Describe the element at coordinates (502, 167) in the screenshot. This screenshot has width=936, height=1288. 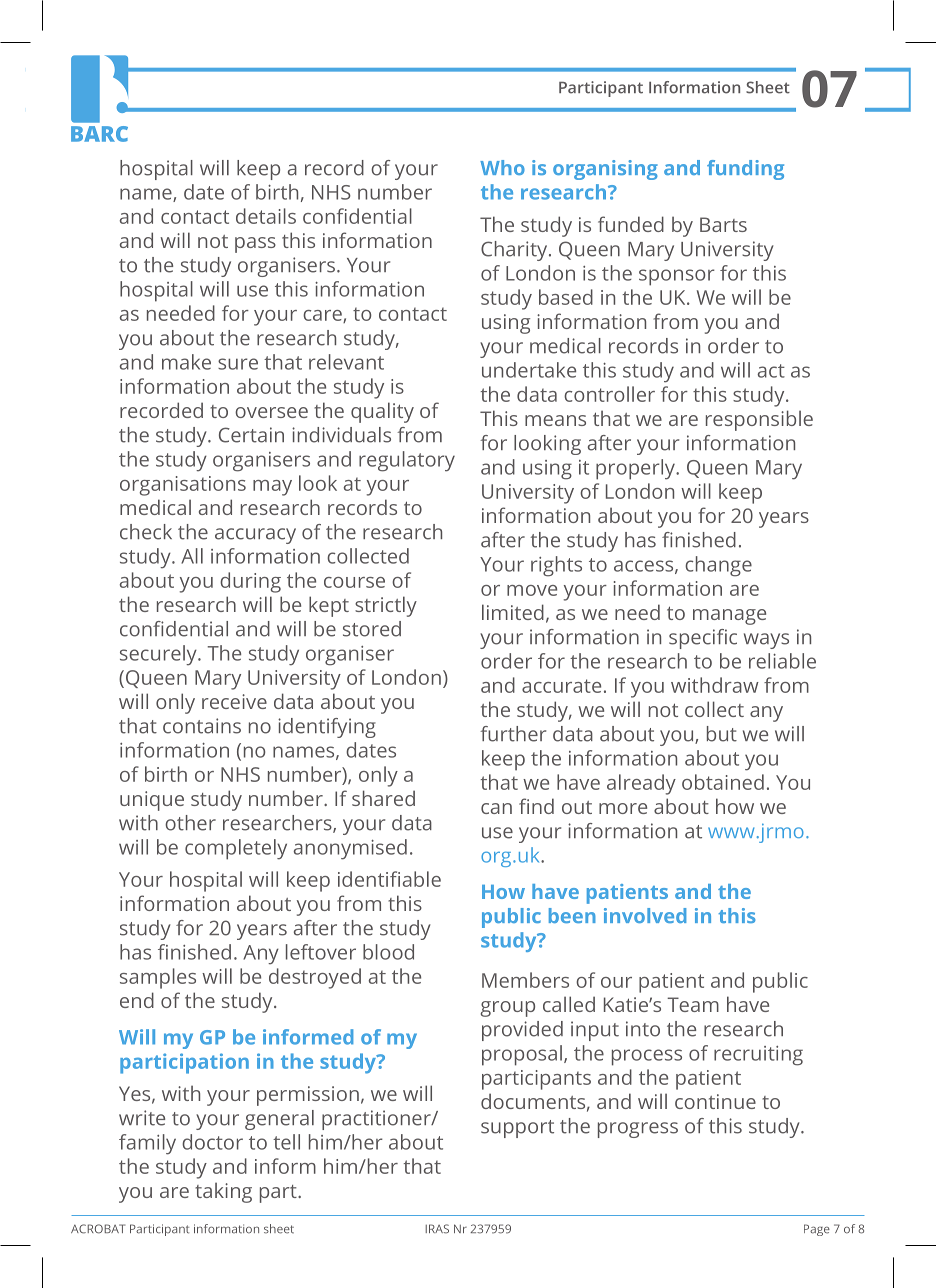
I see `Who` at that location.
